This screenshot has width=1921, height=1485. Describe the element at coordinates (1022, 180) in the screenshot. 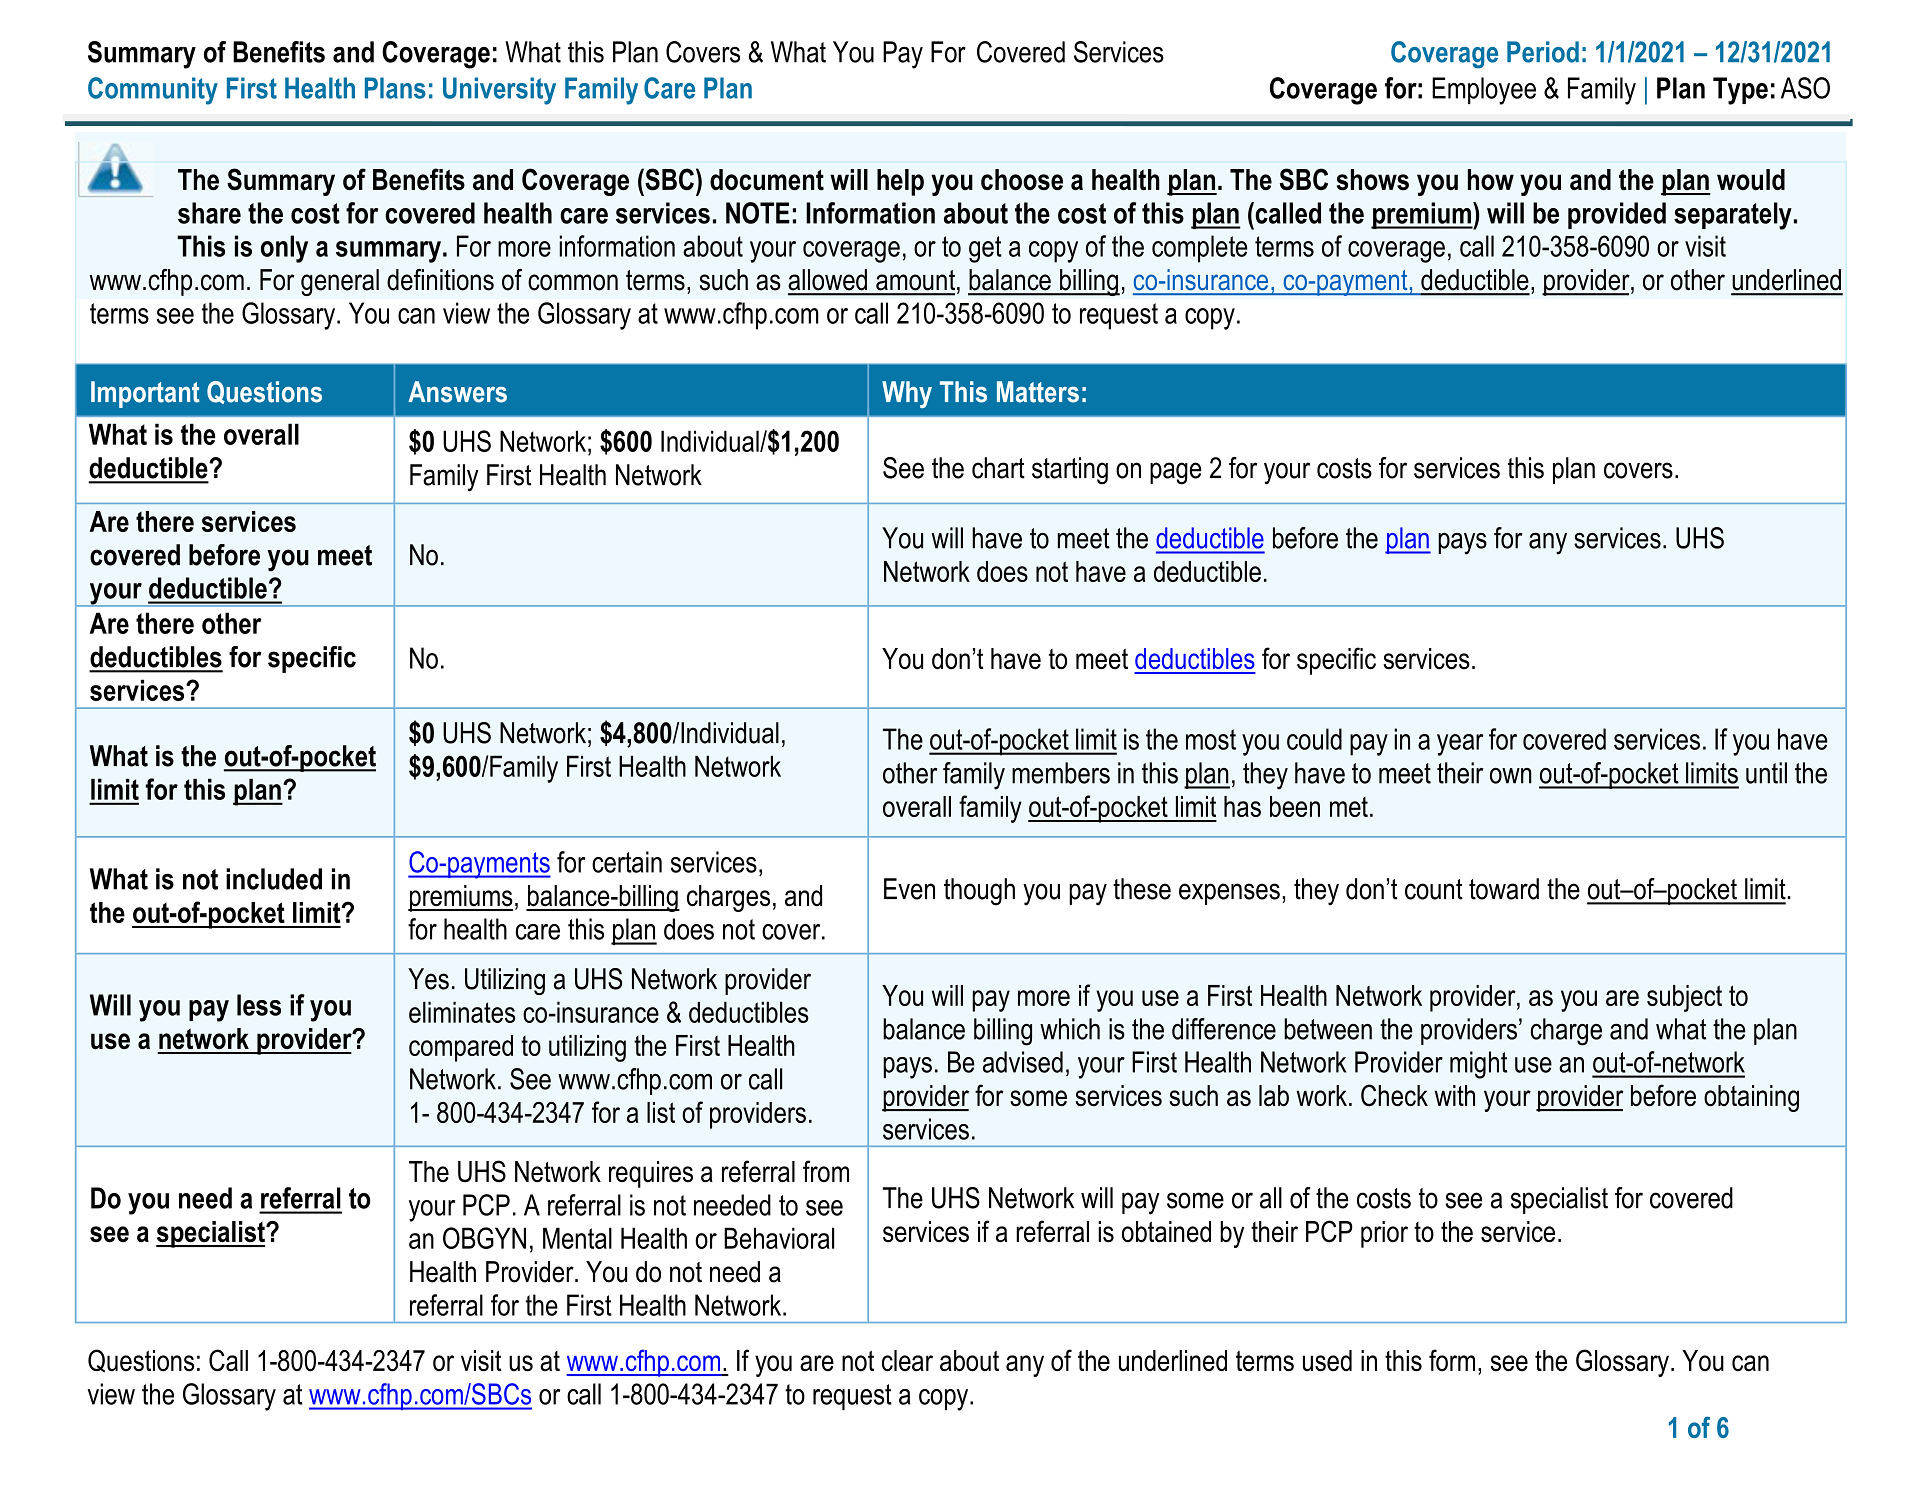

I see `choose` at that location.
